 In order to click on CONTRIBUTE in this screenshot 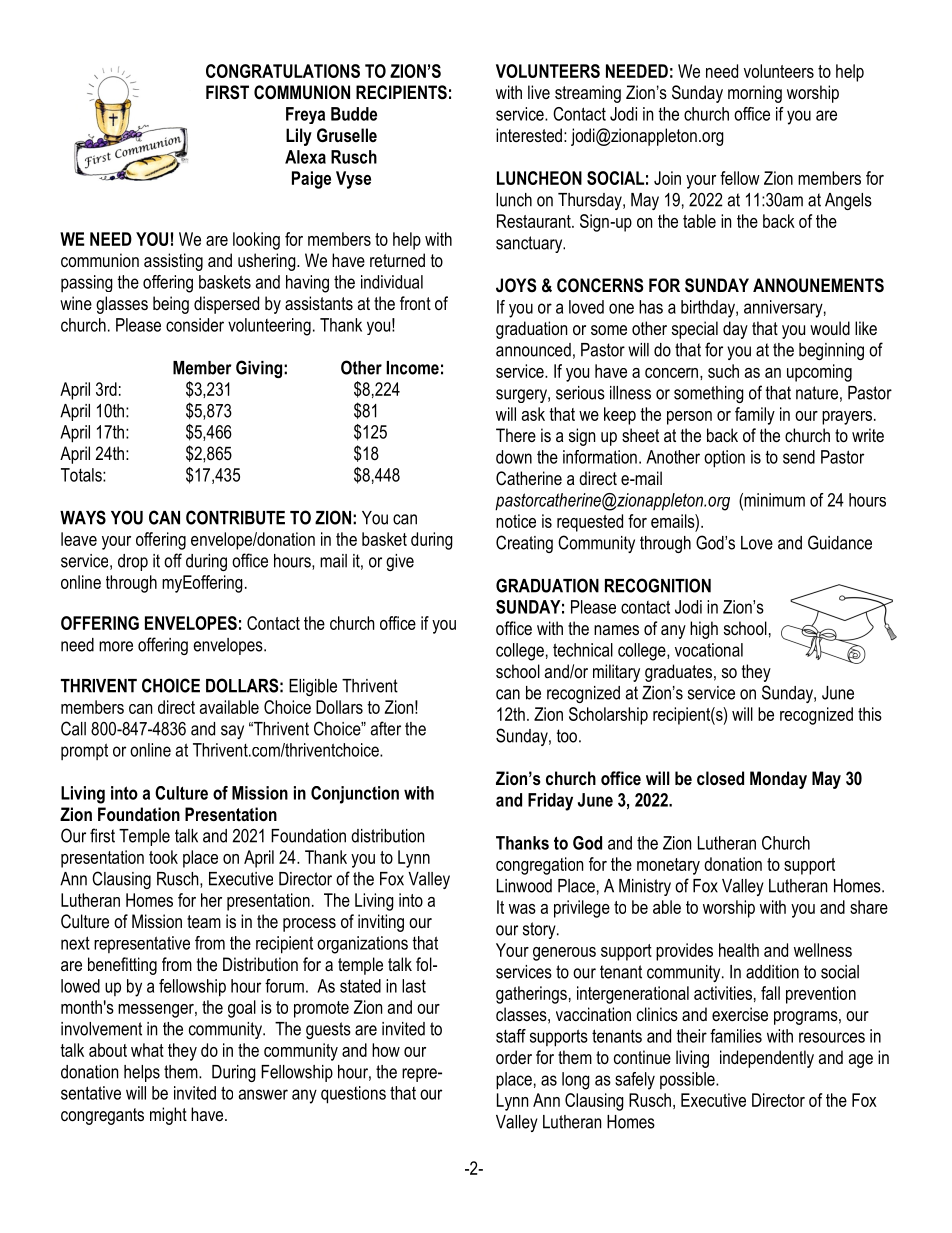, I will do `click(235, 517)`.
